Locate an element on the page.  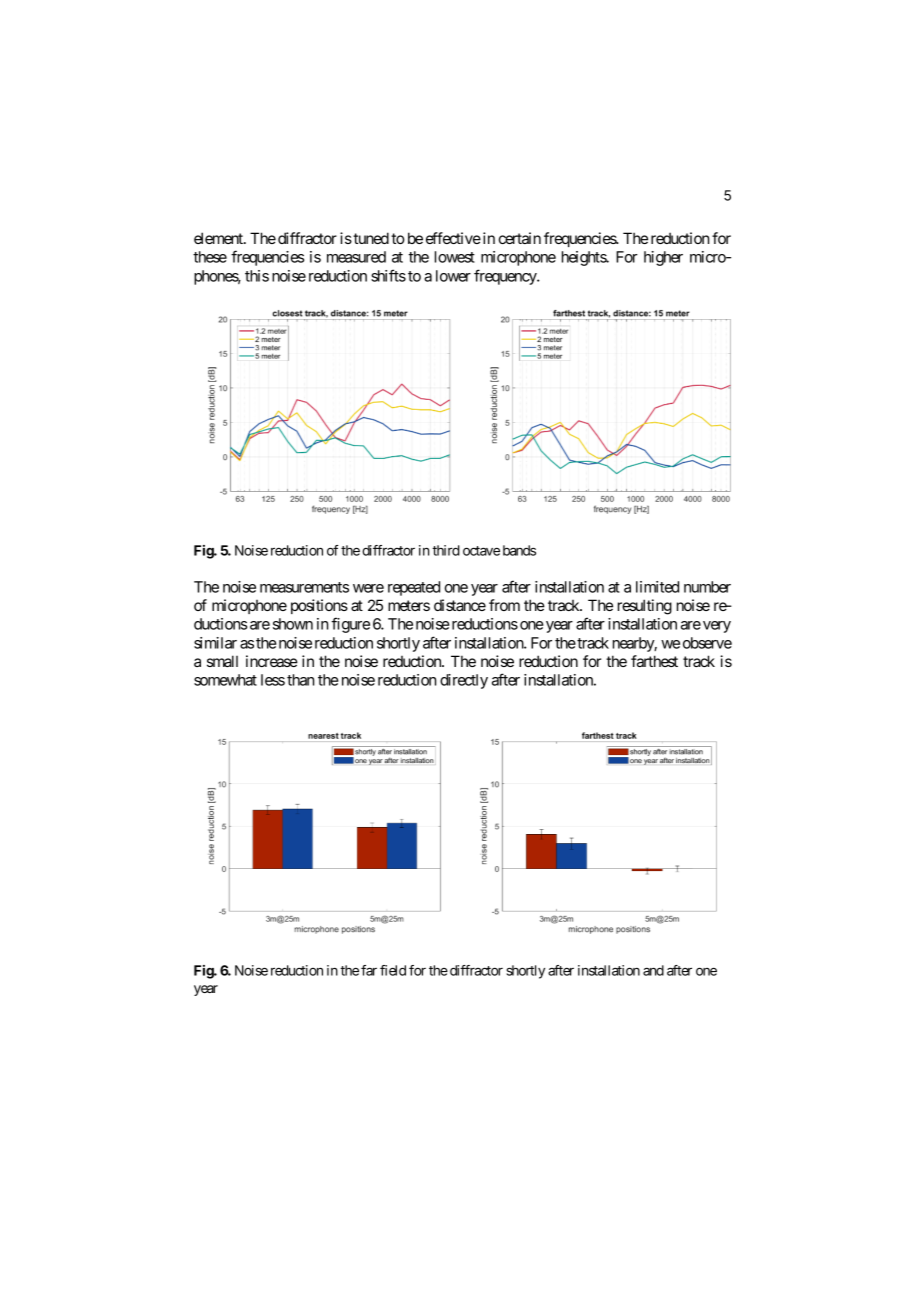
than is located at coordinates (300, 680).
